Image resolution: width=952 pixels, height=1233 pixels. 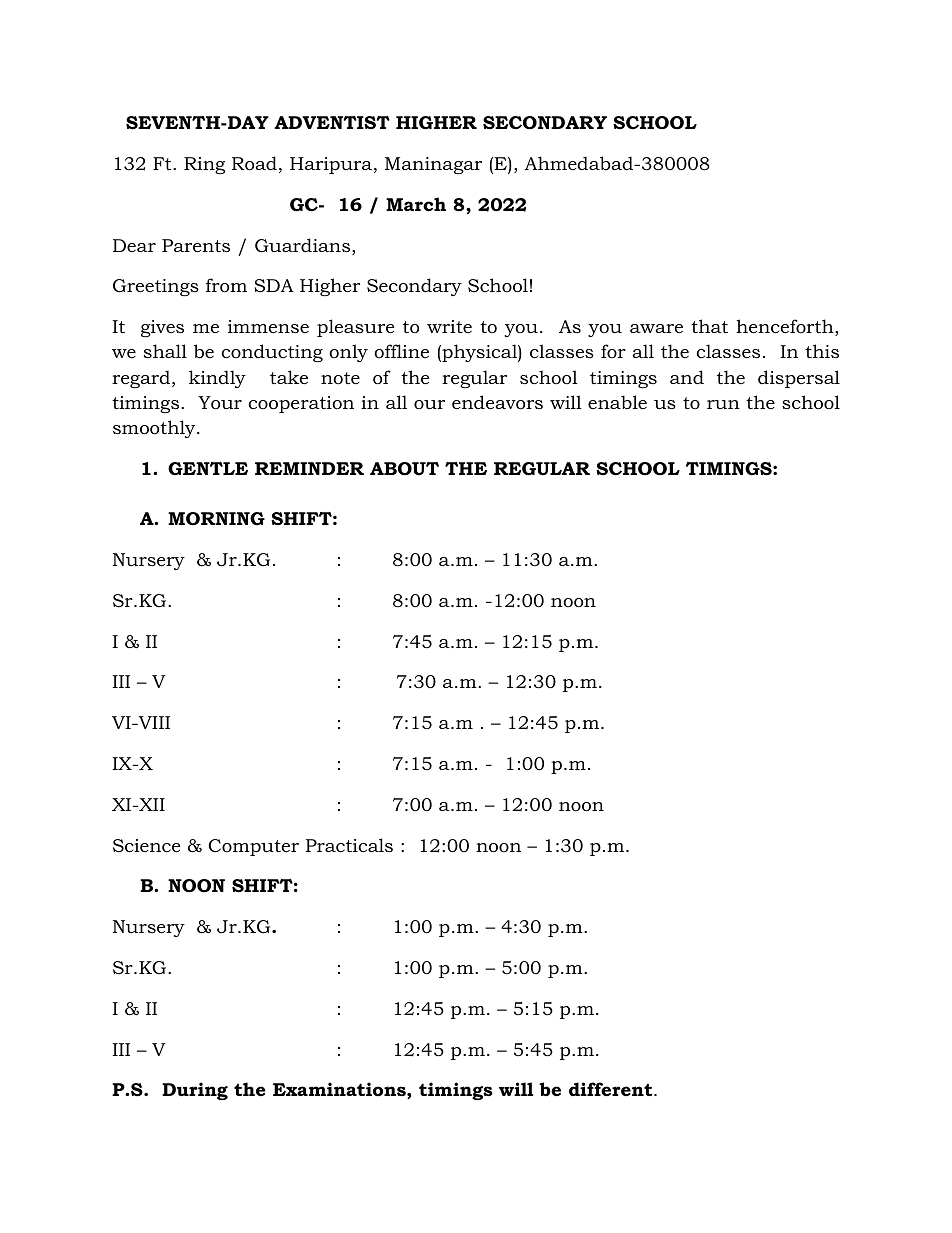 What do you see at coordinates (254, 163) in the screenshot?
I see `Road` at bounding box center [254, 163].
